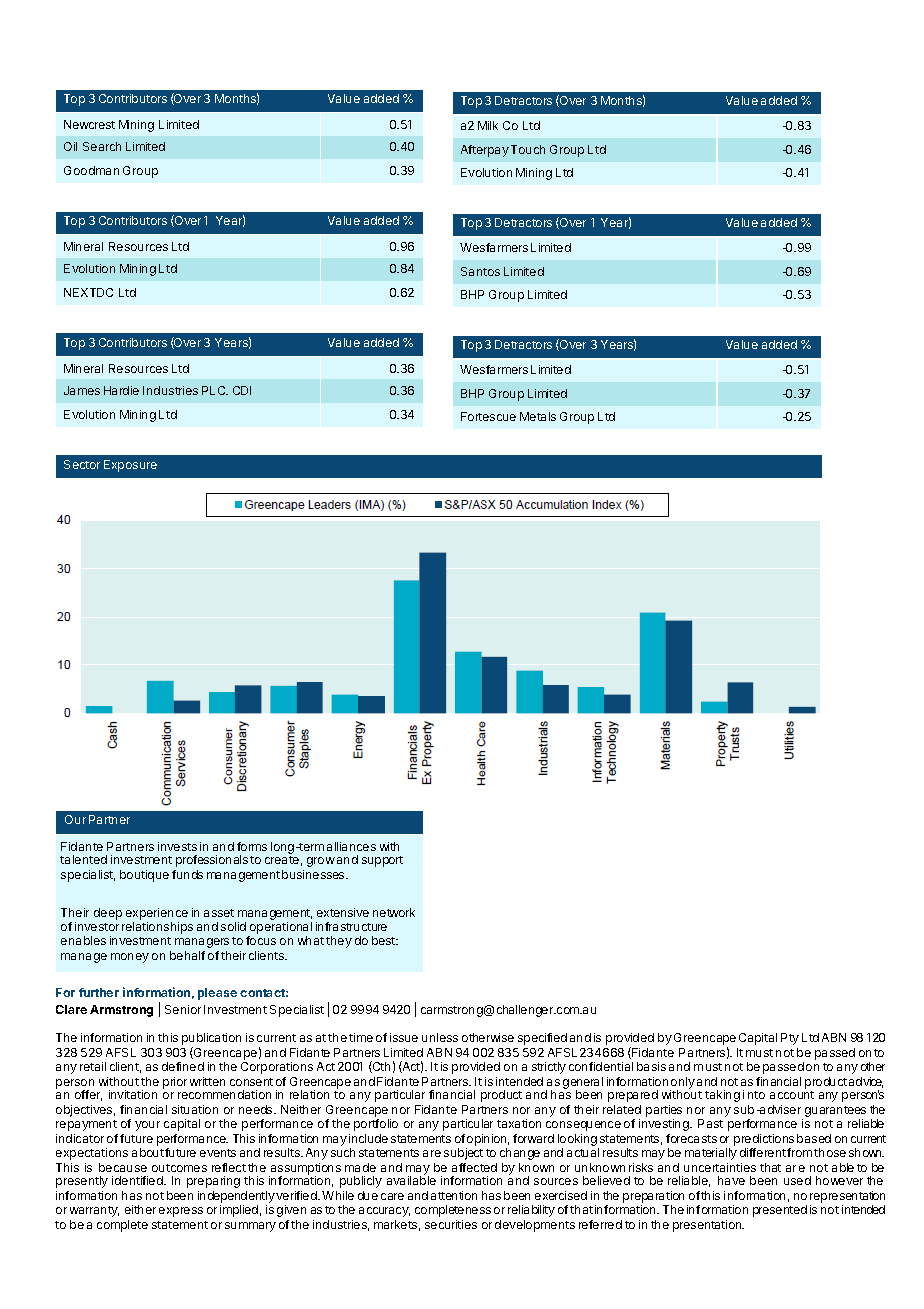 The image size is (924, 1309). I want to click on attention, so click(454, 1195).
